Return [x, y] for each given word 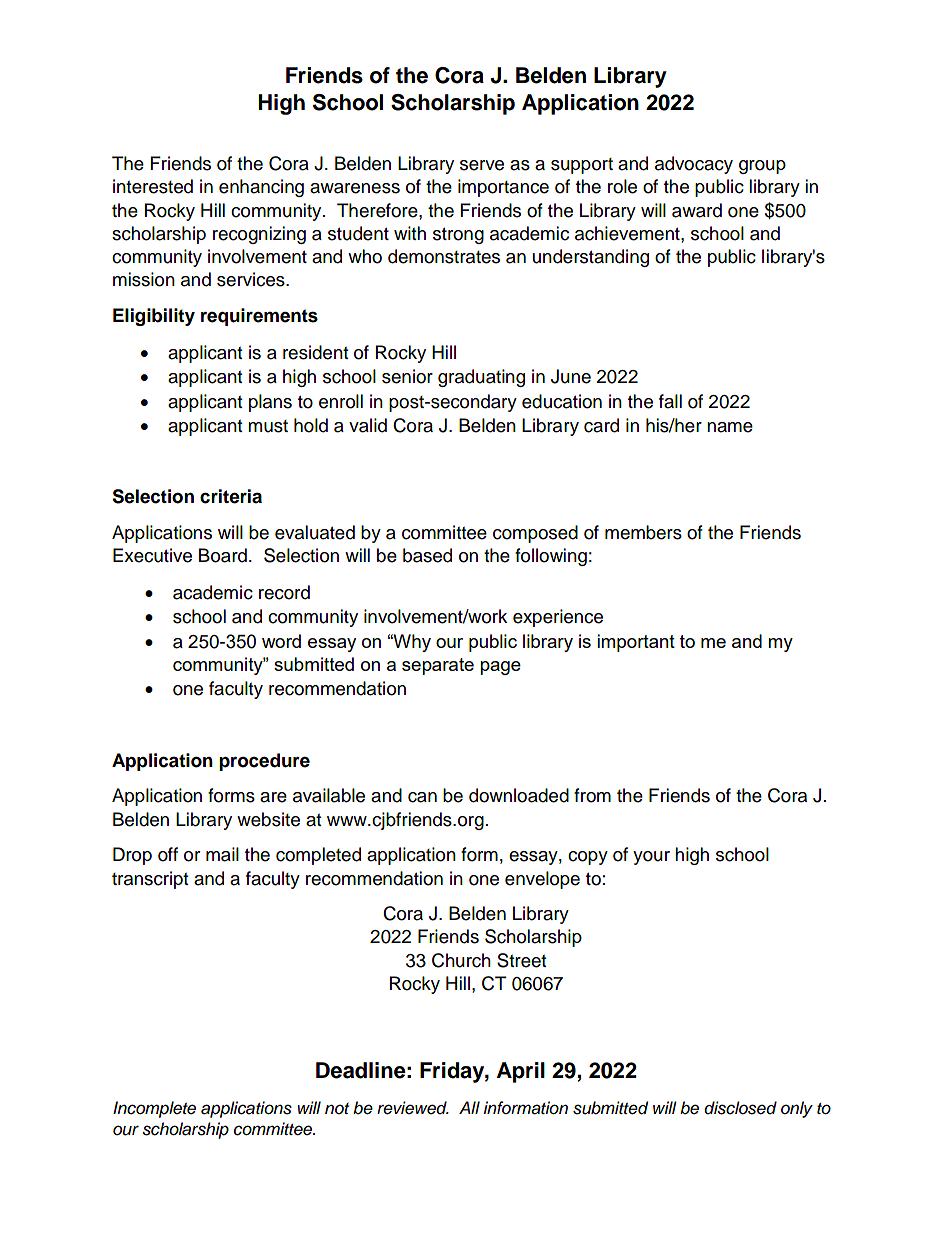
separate [438, 666]
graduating [481, 378]
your [651, 858]
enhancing [261, 188]
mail [222, 854]
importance [503, 188]
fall [670, 401]
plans [270, 403]
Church [461, 960]
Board [223, 555]
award [697, 210]
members [643, 532]
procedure [264, 762]
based [427, 555]
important [636, 643]
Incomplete [154, 1109]
